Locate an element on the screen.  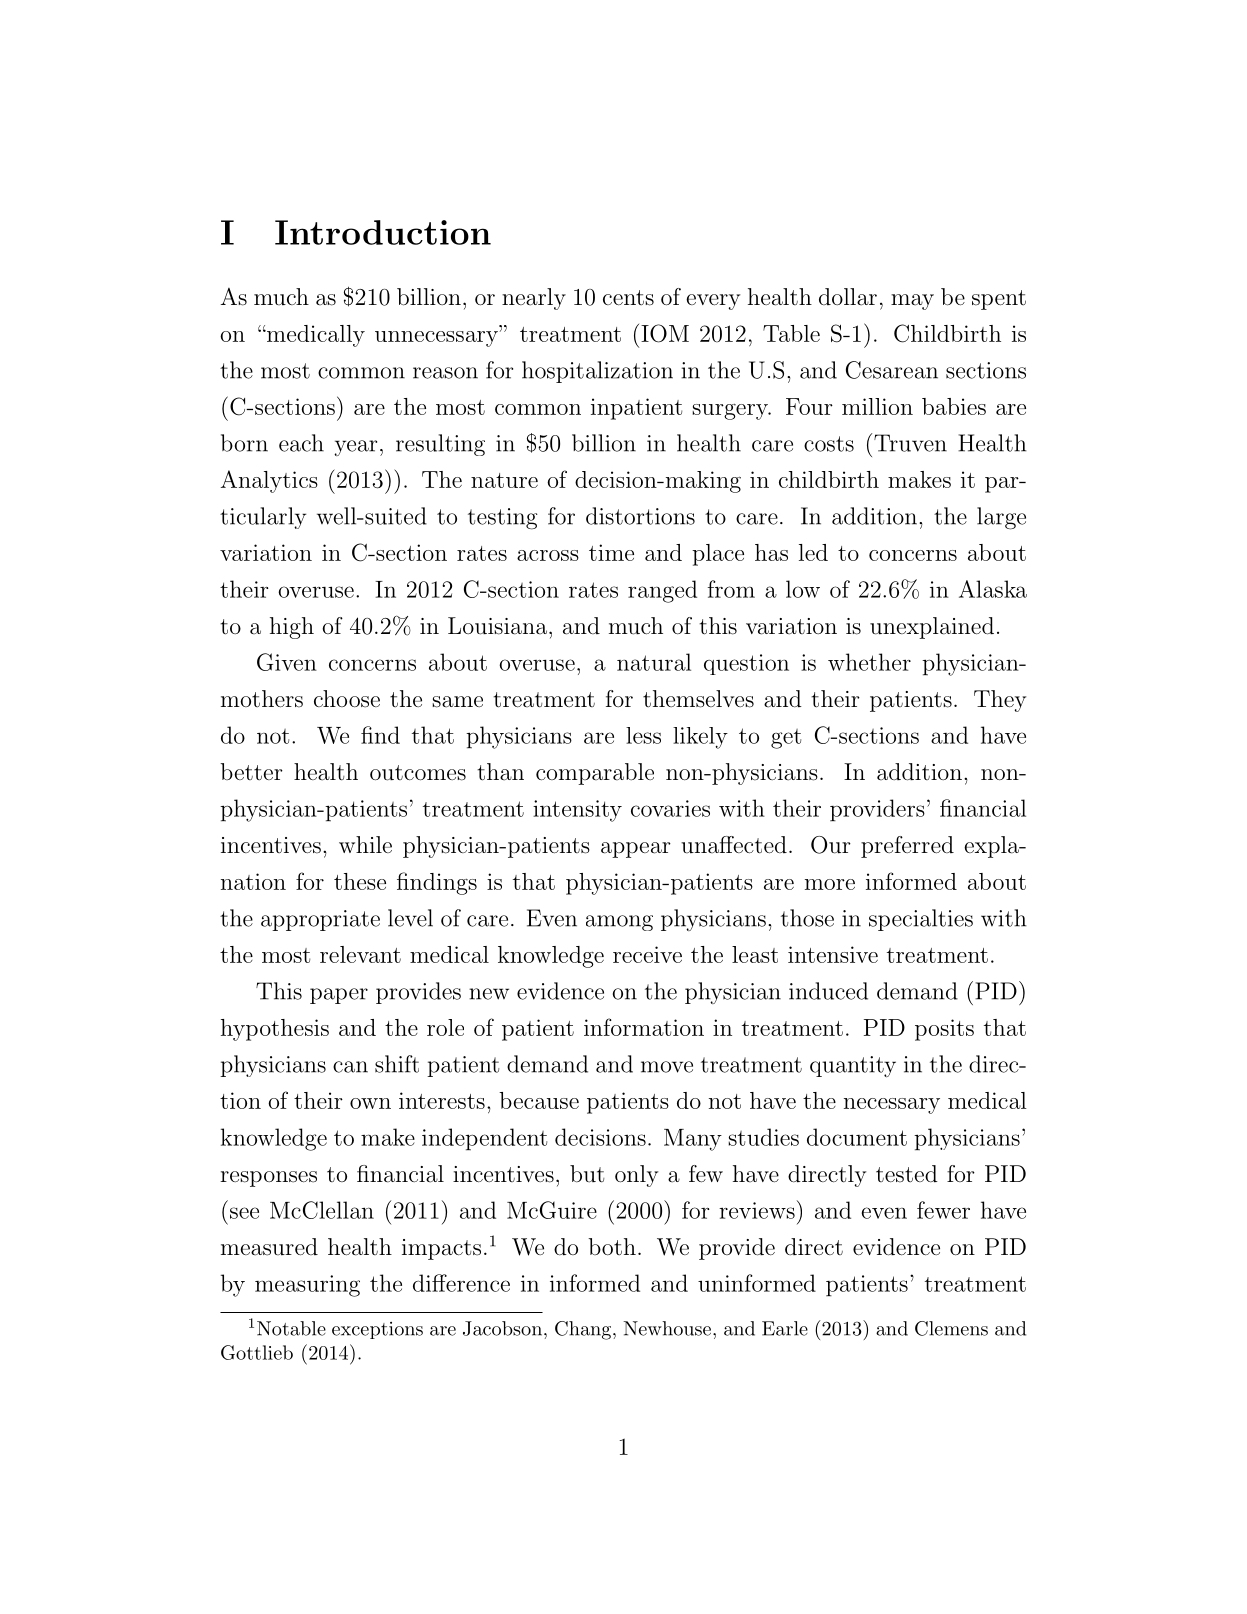
receive is located at coordinates (647, 954).
